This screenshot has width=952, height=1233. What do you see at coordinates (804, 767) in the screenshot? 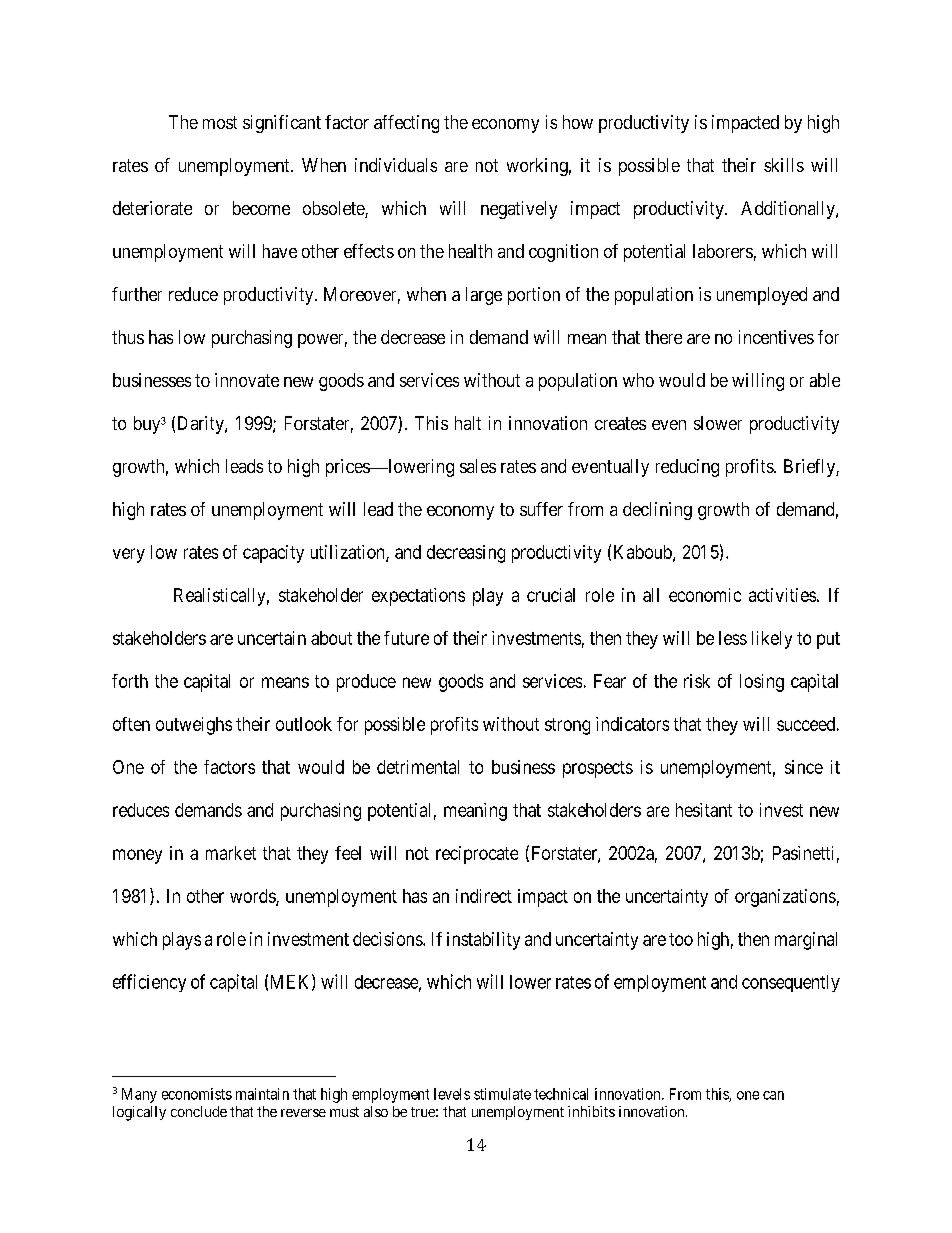
I see `since` at bounding box center [804, 767].
